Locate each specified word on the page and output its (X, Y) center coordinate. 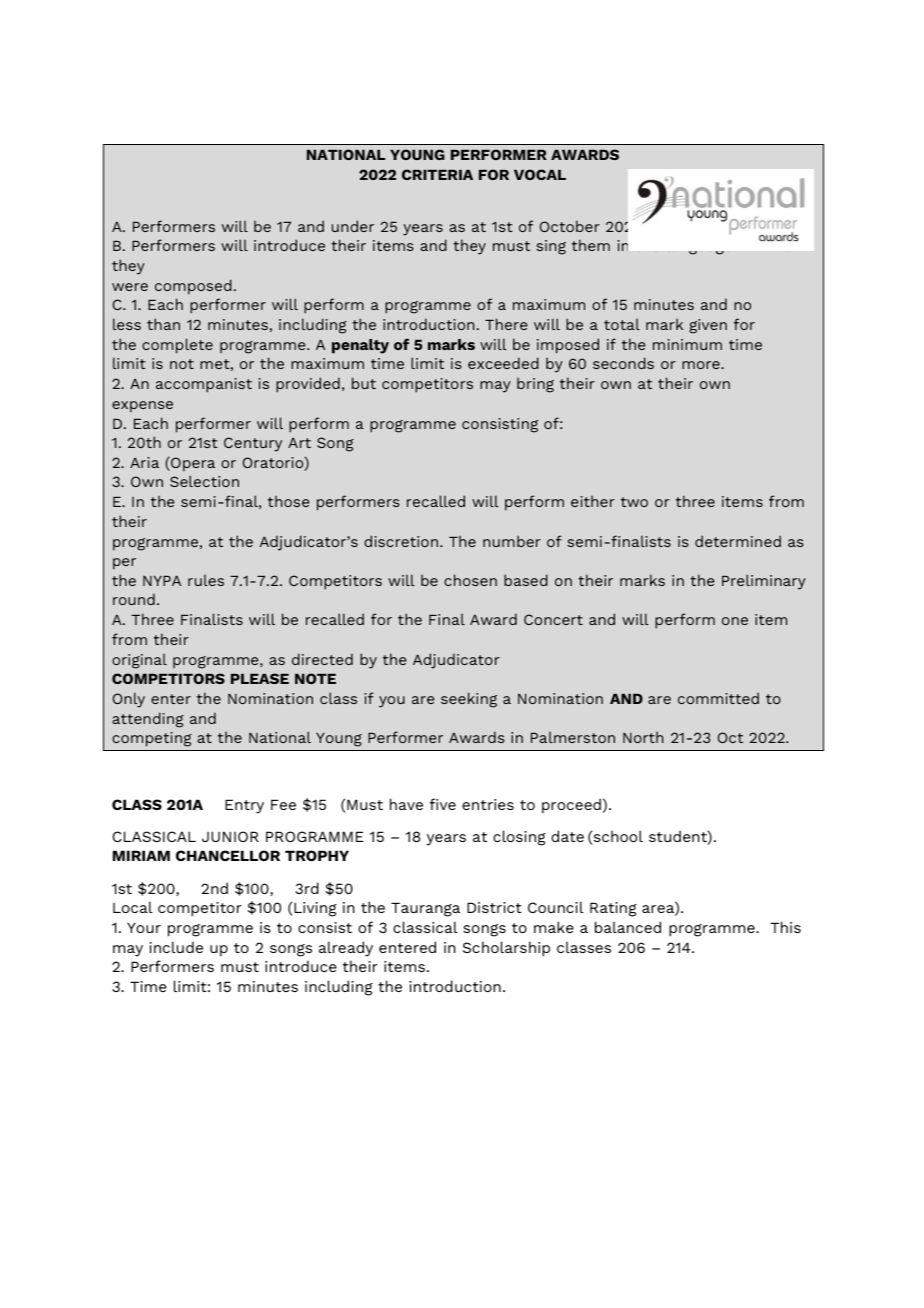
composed (193, 286)
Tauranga (425, 909)
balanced (628, 927)
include (176, 947)
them (591, 245)
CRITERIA (437, 174)
